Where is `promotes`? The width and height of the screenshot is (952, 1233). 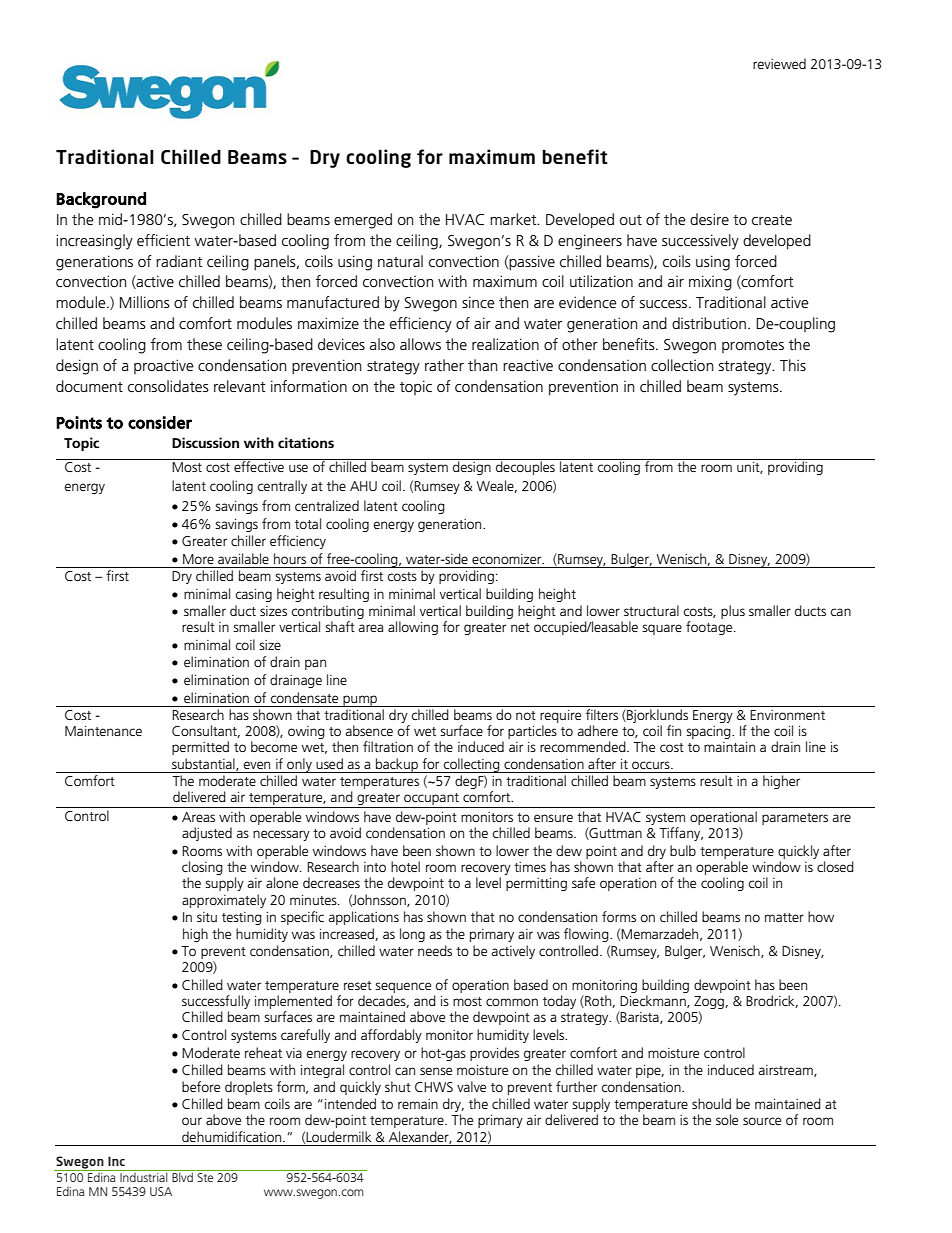
promotes is located at coordinates (753, 346).
